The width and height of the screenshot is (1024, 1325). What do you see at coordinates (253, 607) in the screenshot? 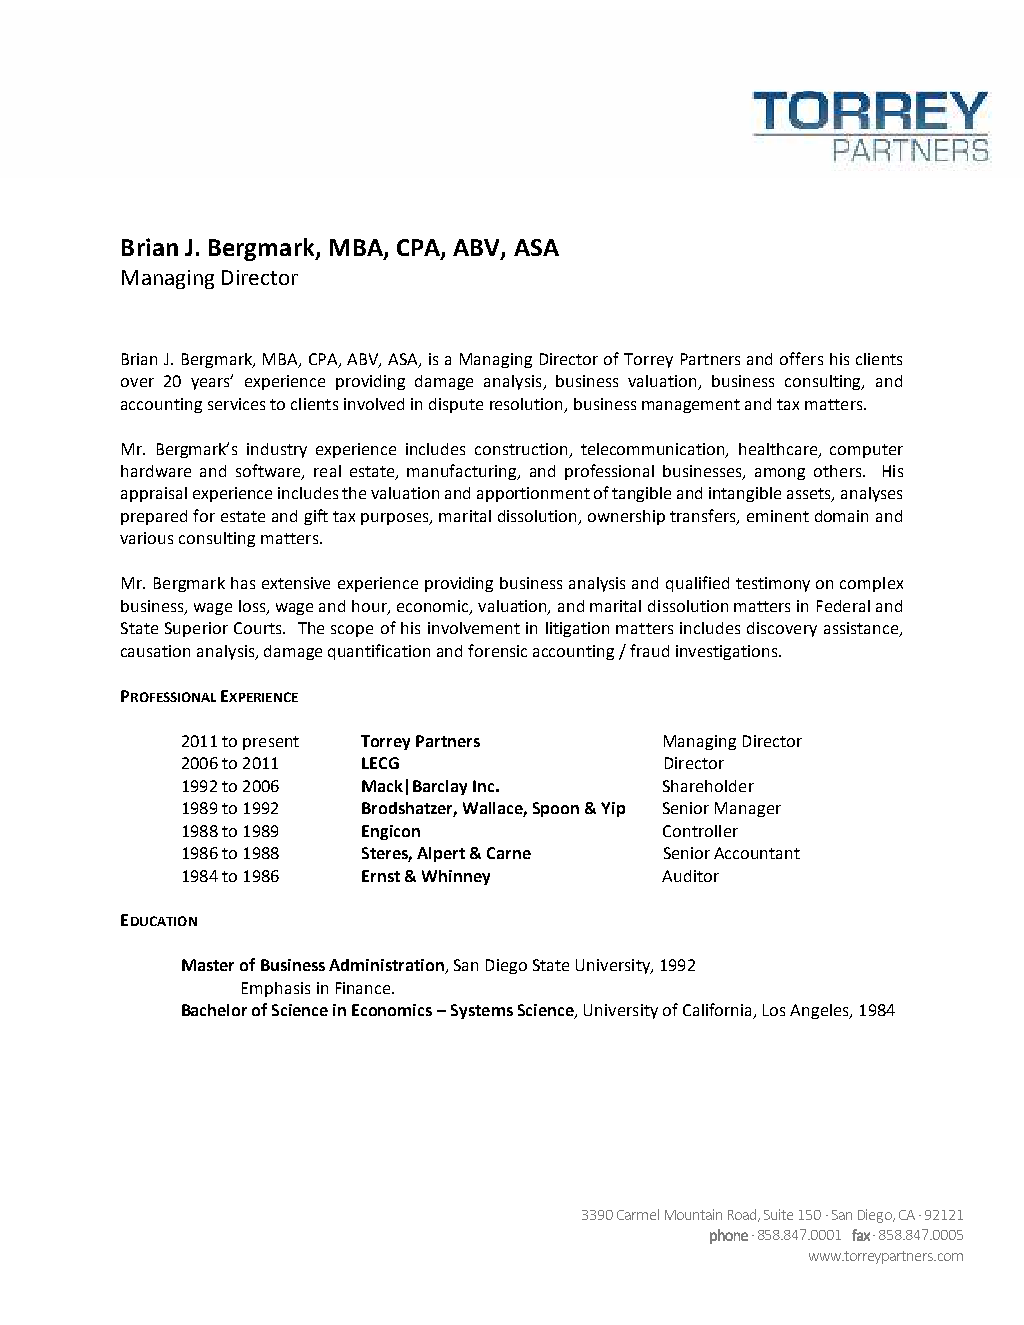
I see `loss` at bounding box center [253, 607].
